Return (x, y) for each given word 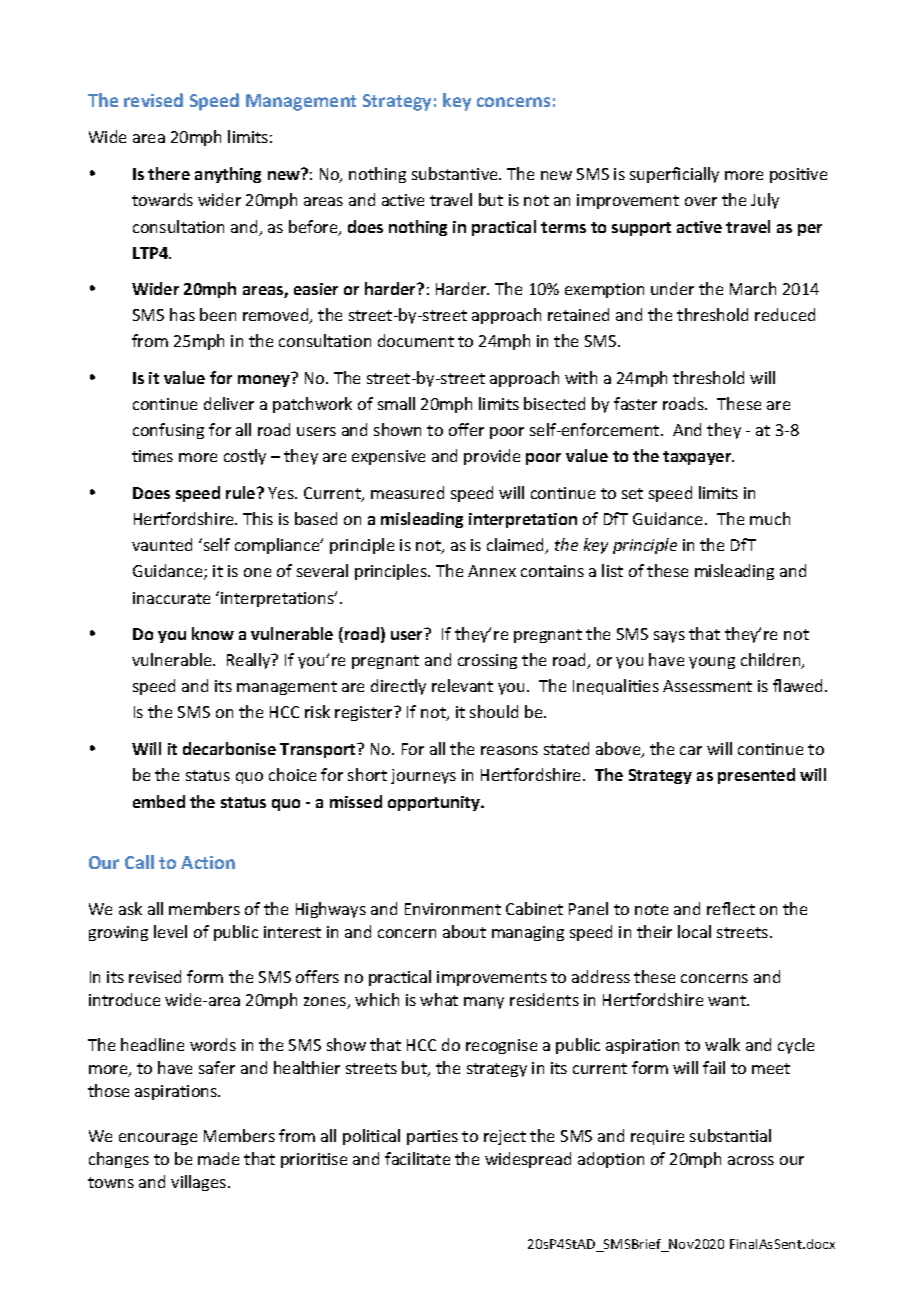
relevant (462, 685)
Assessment (707, 686)
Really (250, 661)
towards (162, 199)
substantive (456, 173)
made (218, 1158)
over (701, 201)
